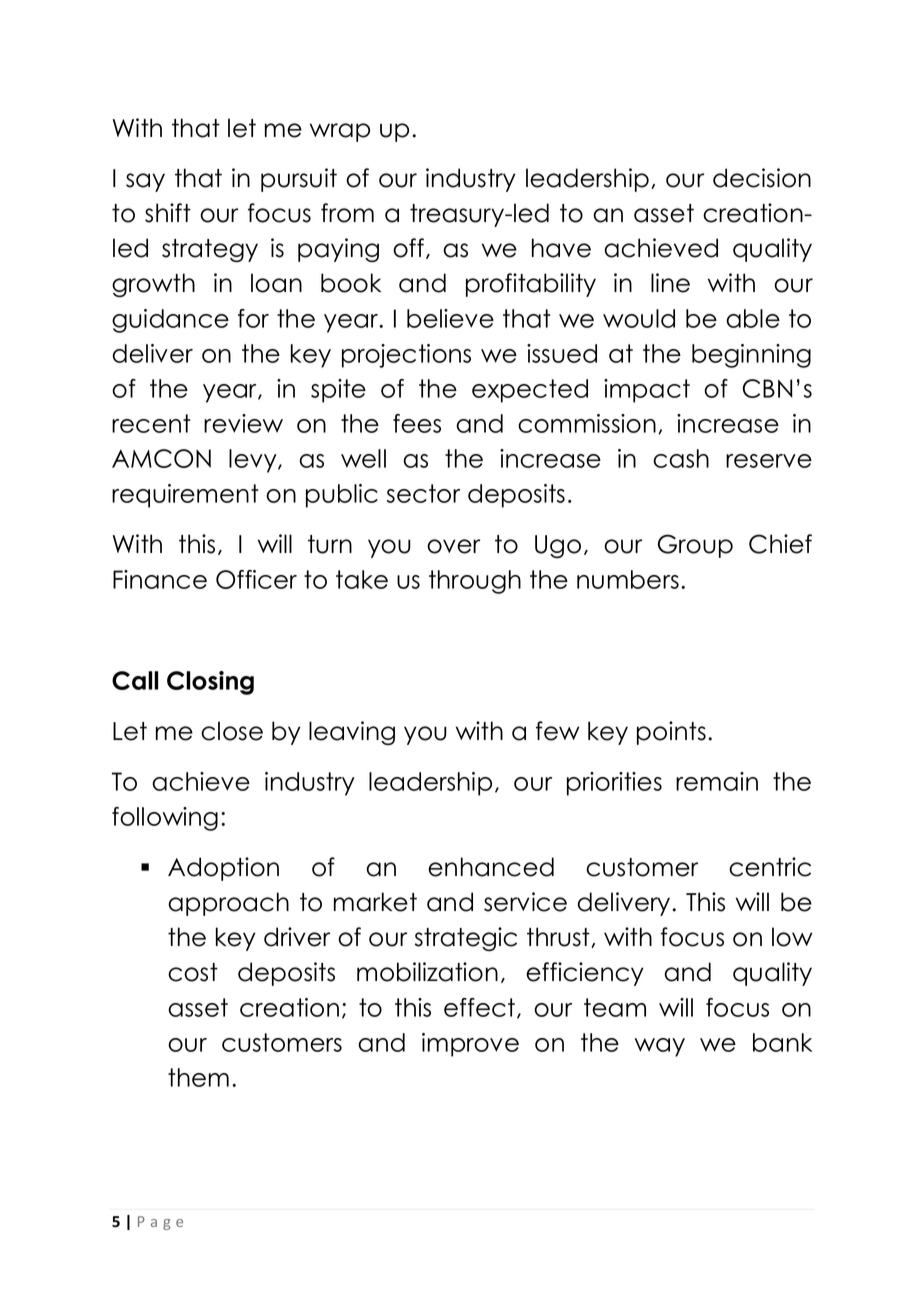  I want to click on few, so click(558, 731).
